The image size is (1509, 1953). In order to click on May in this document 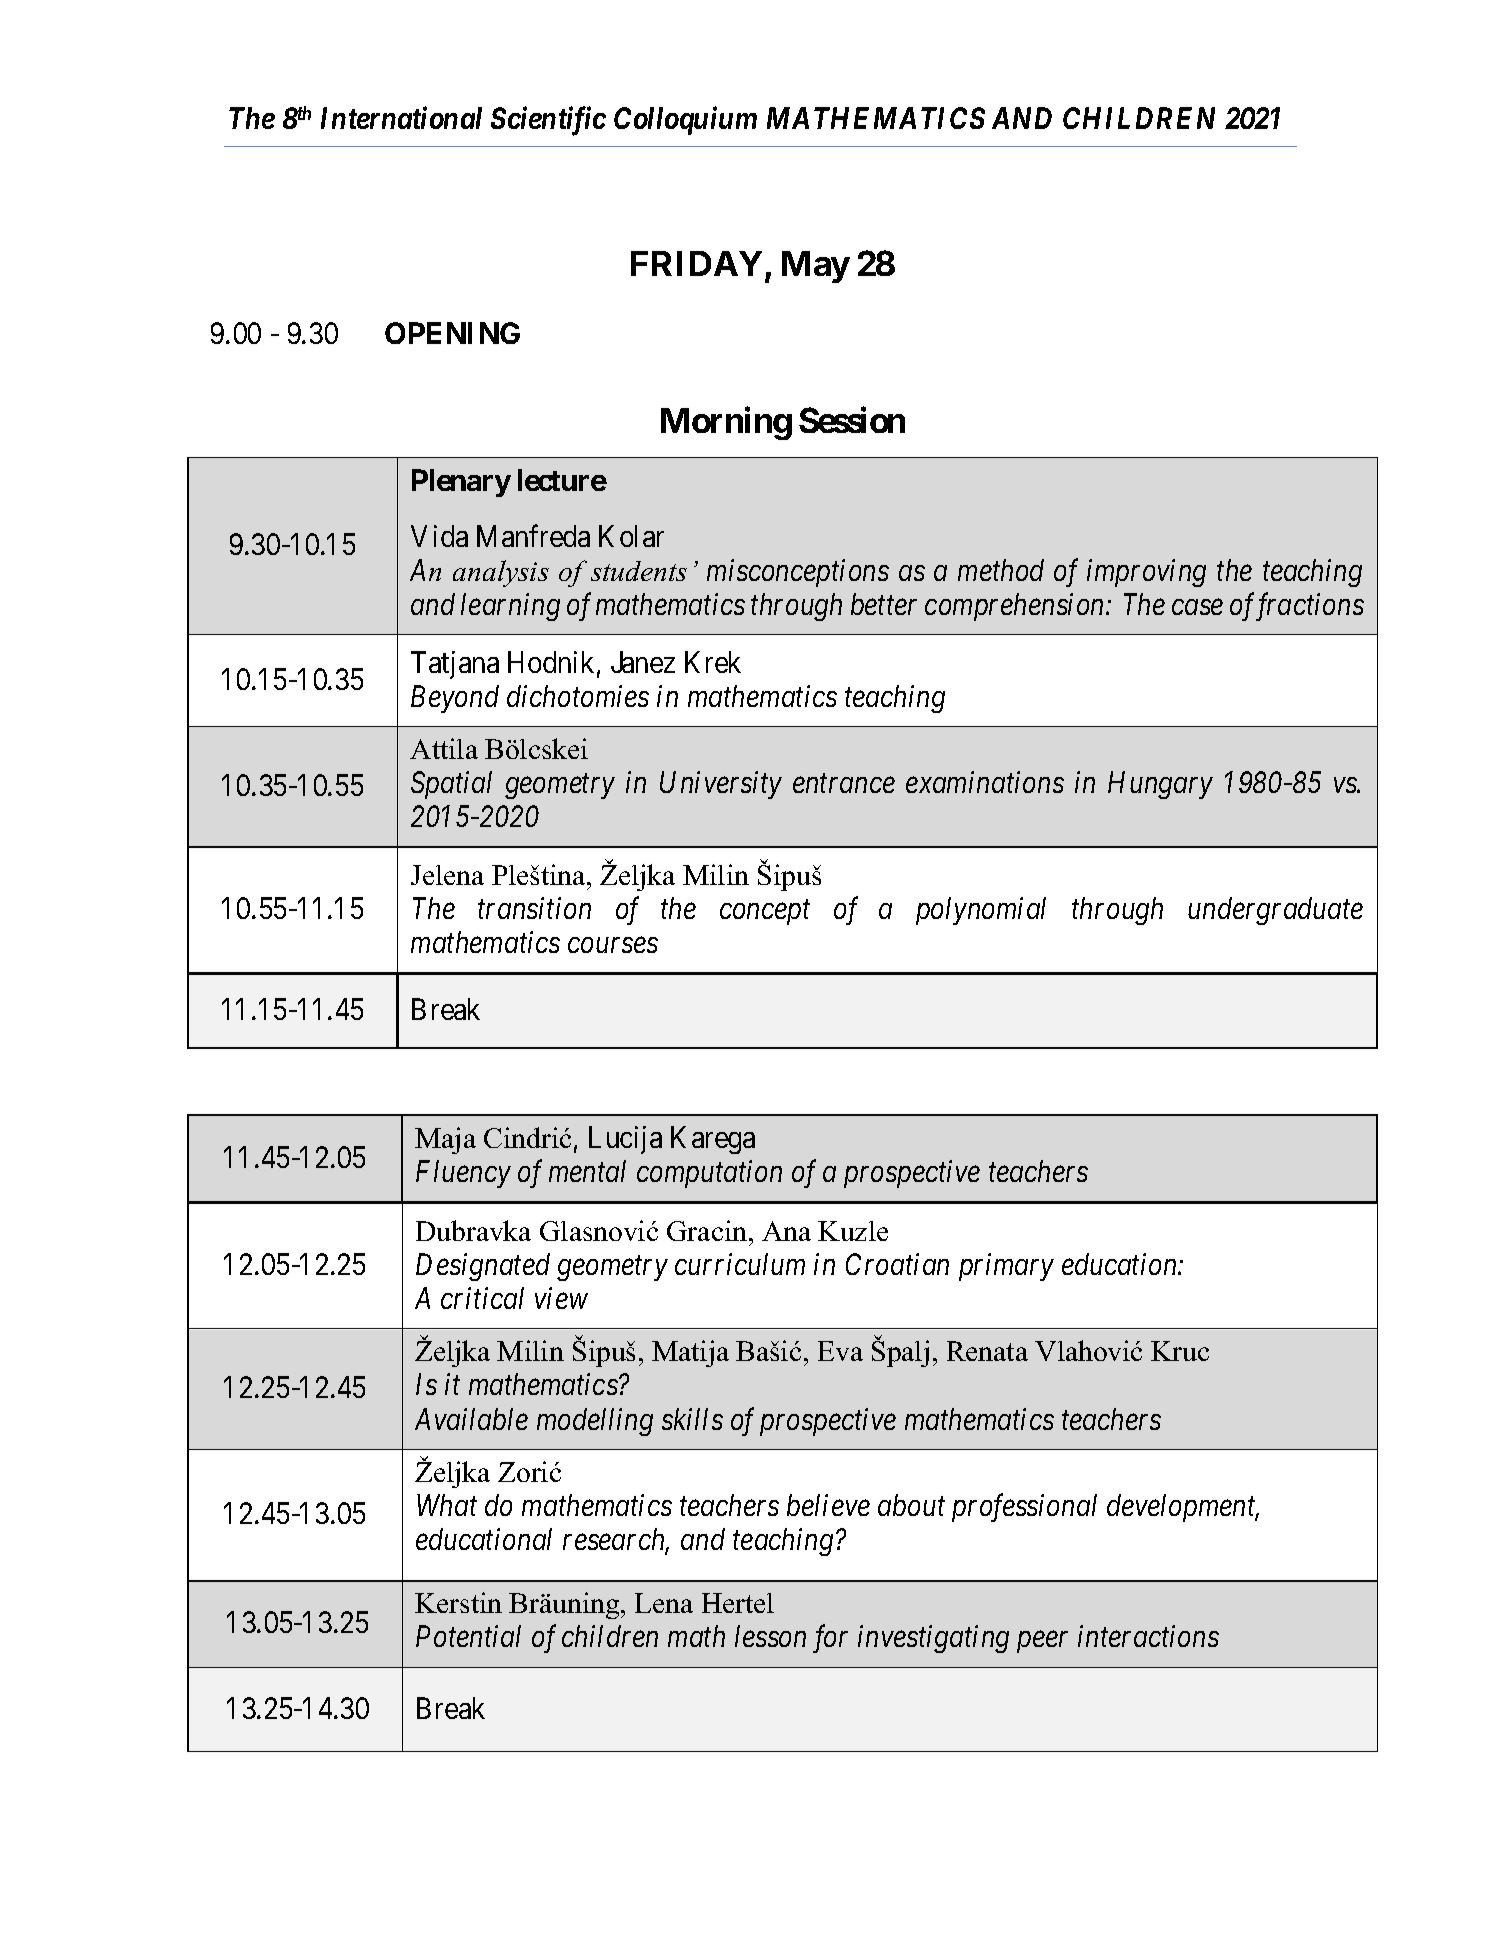, I will do `click(816, 267)`.
